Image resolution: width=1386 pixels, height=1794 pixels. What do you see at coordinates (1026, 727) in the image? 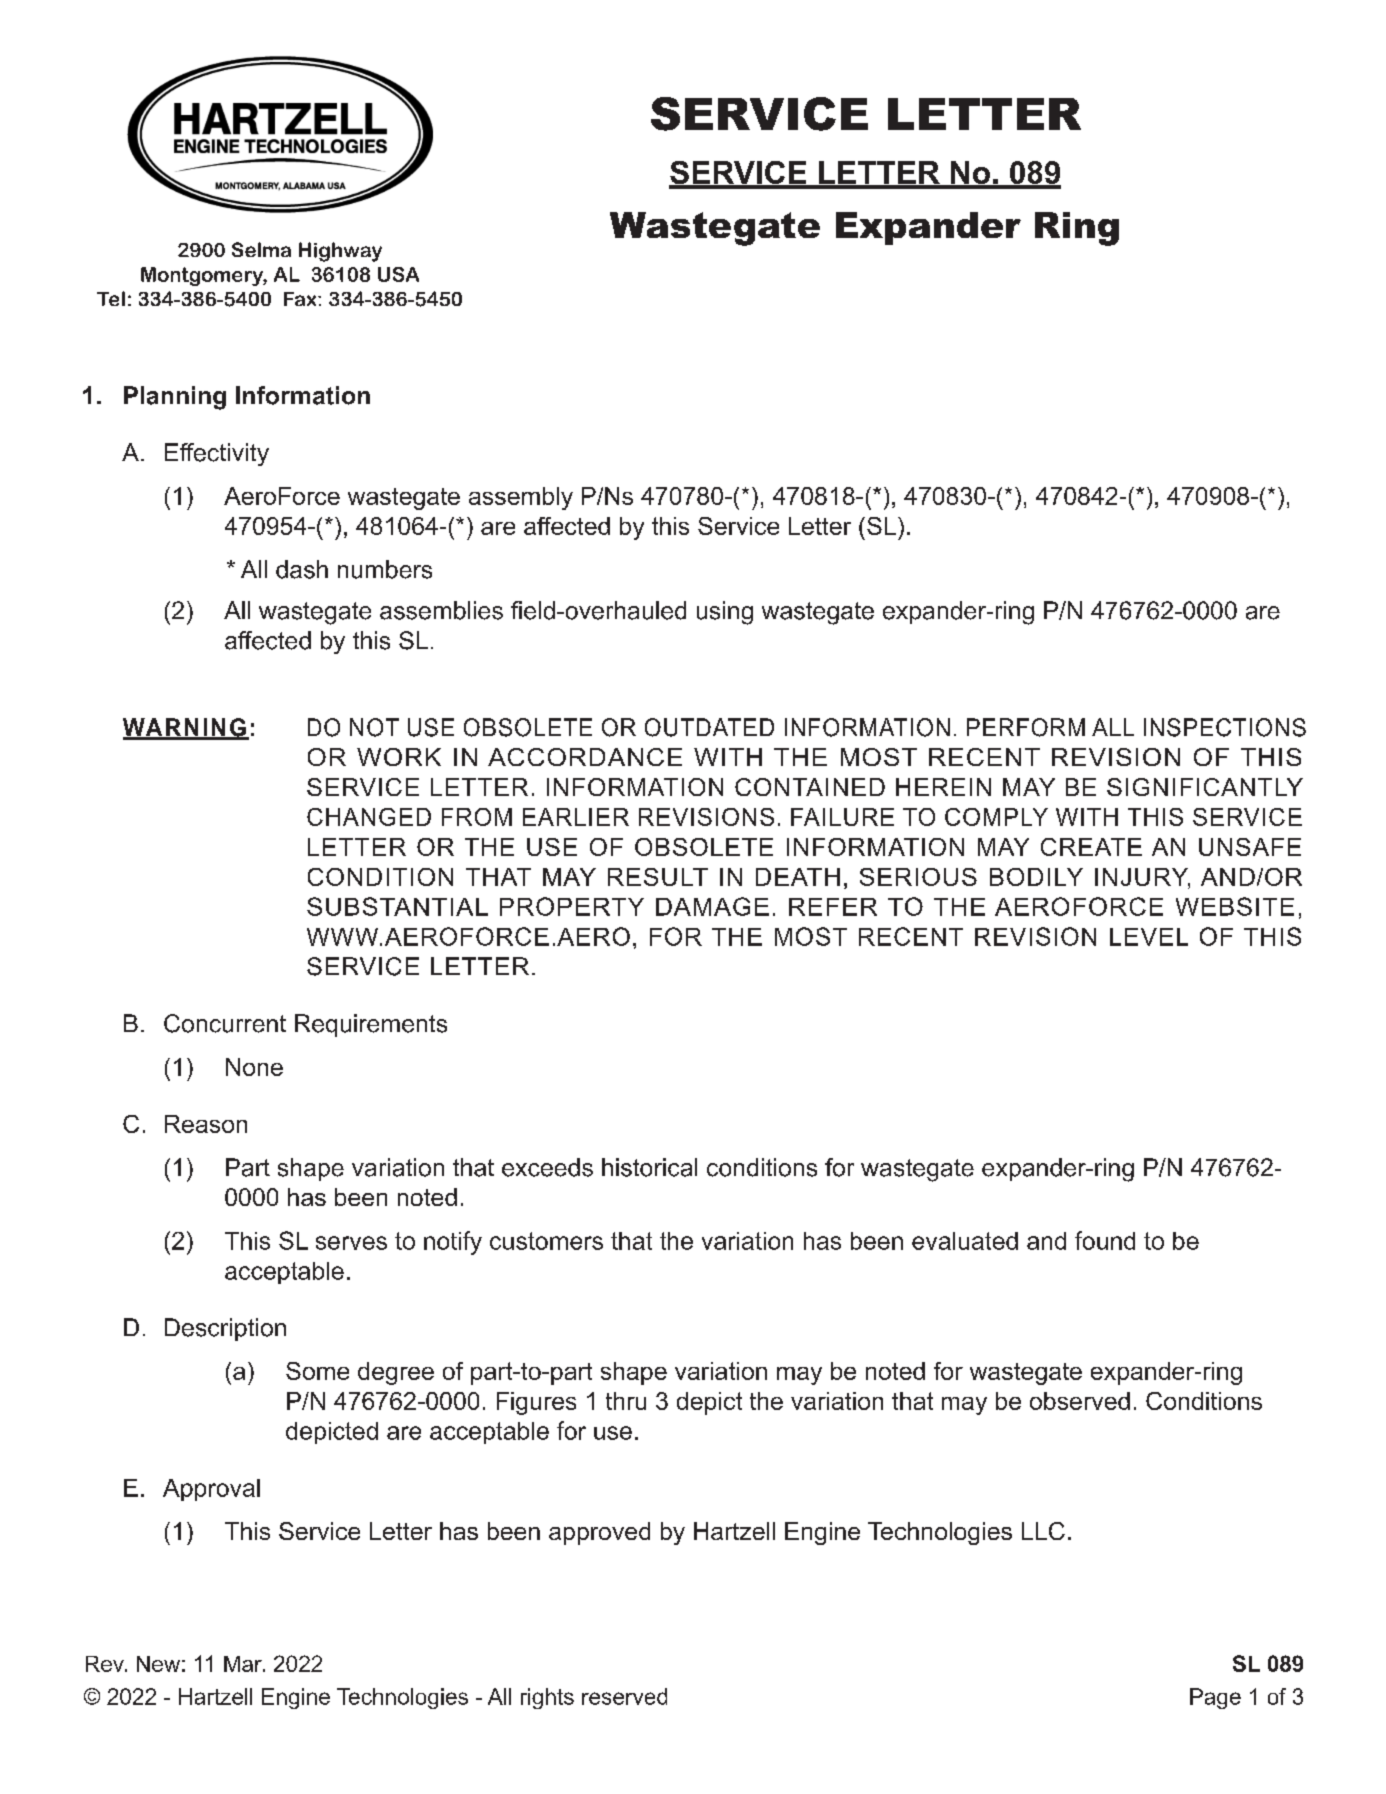
I see `PERFORM` at bounding box center [1026, 727].
